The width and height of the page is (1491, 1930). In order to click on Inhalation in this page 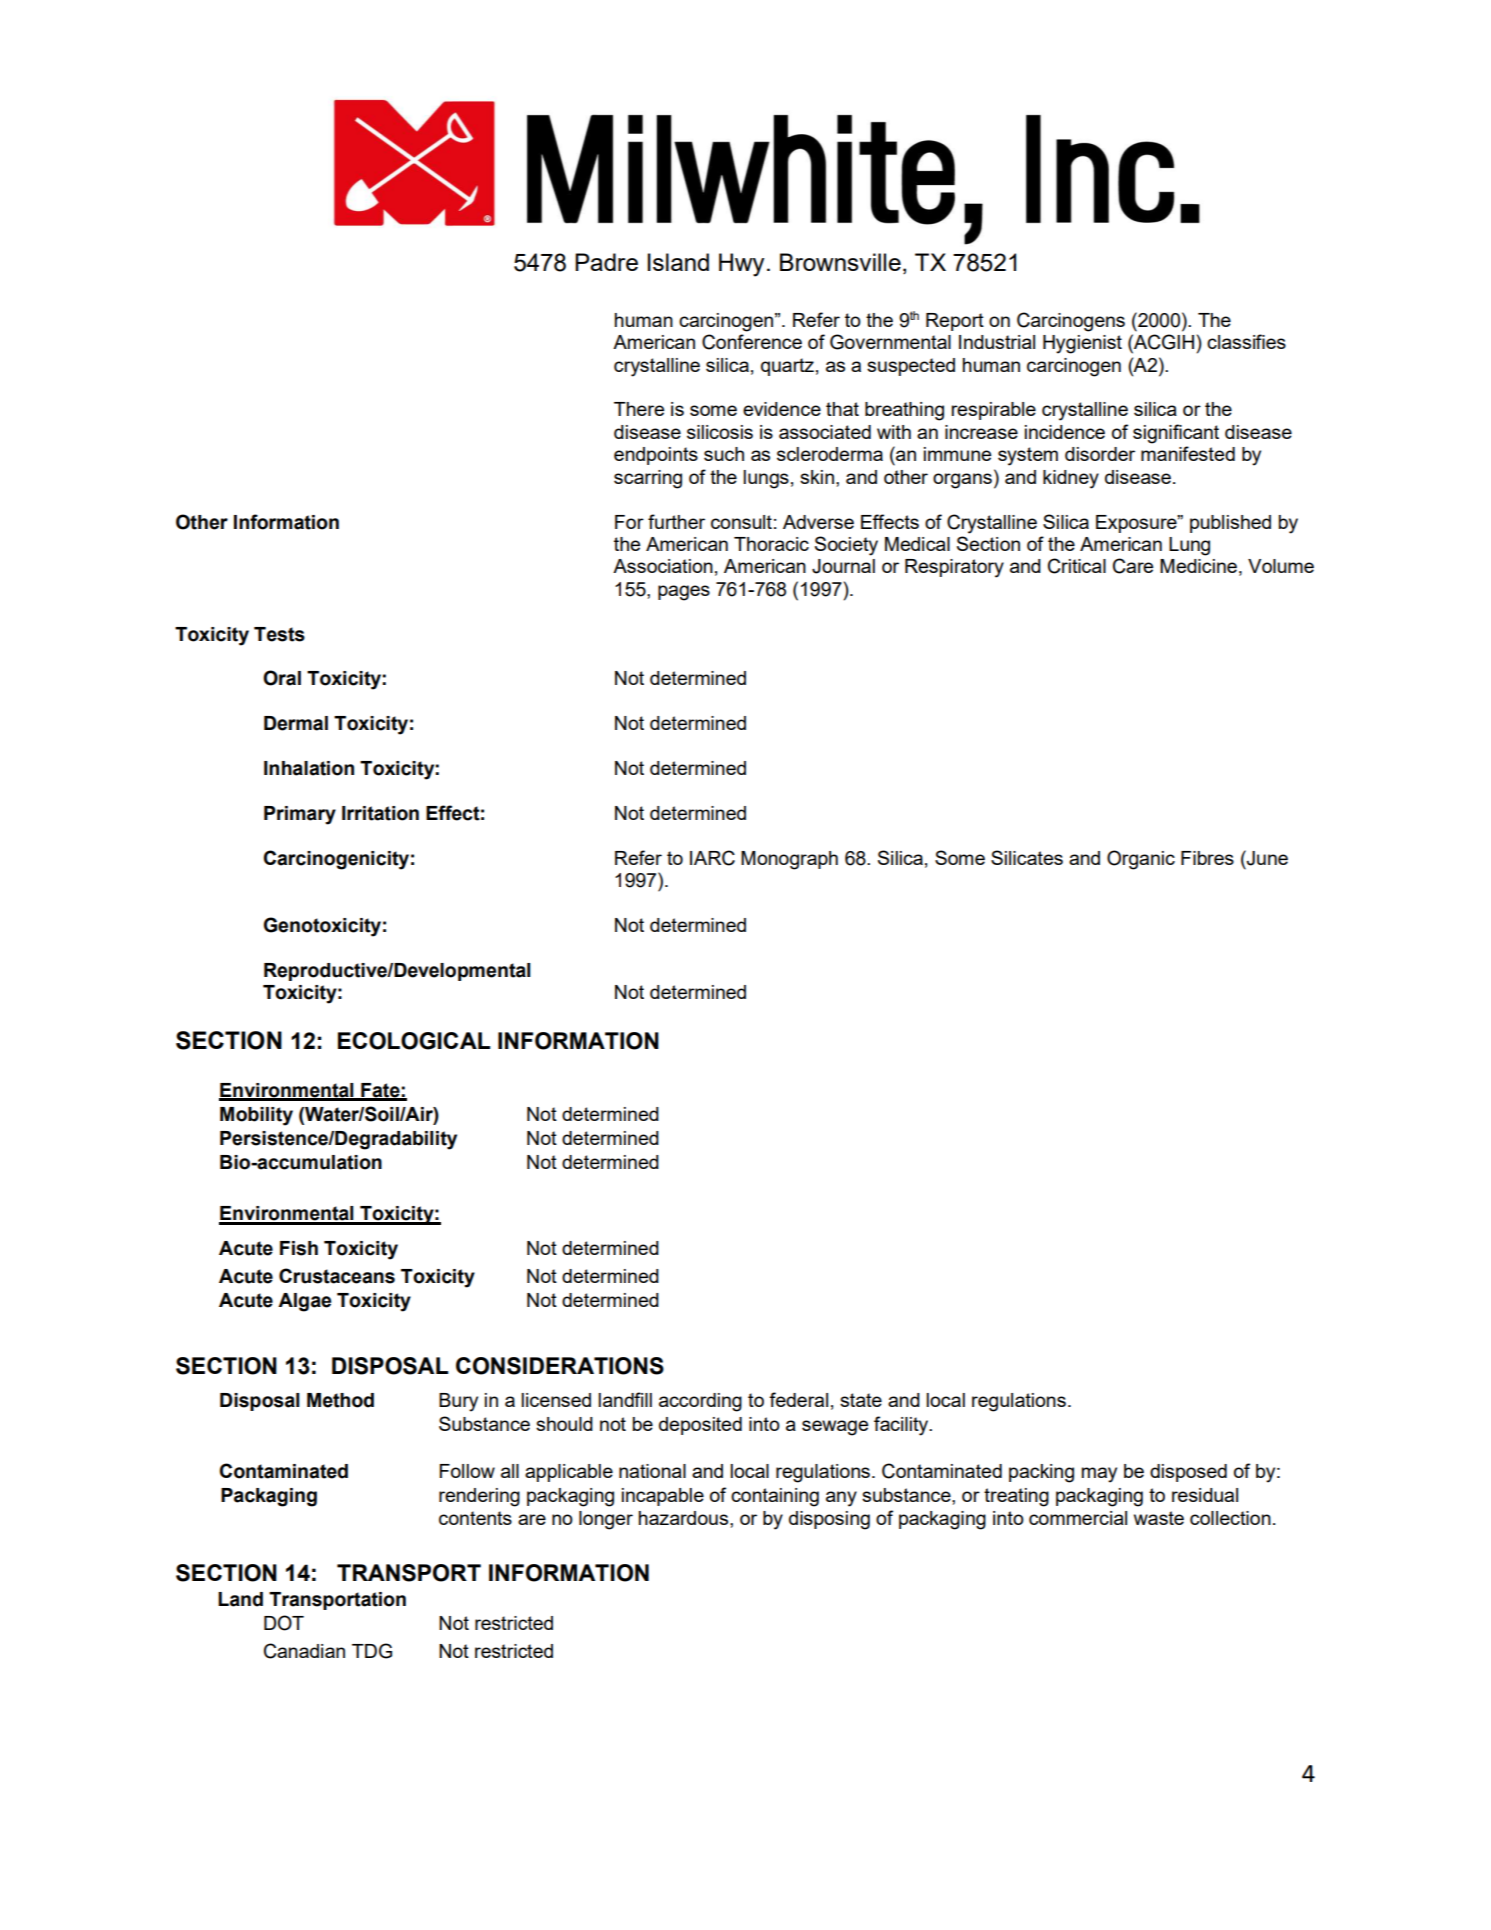, I will do `click(309, 768)`.
